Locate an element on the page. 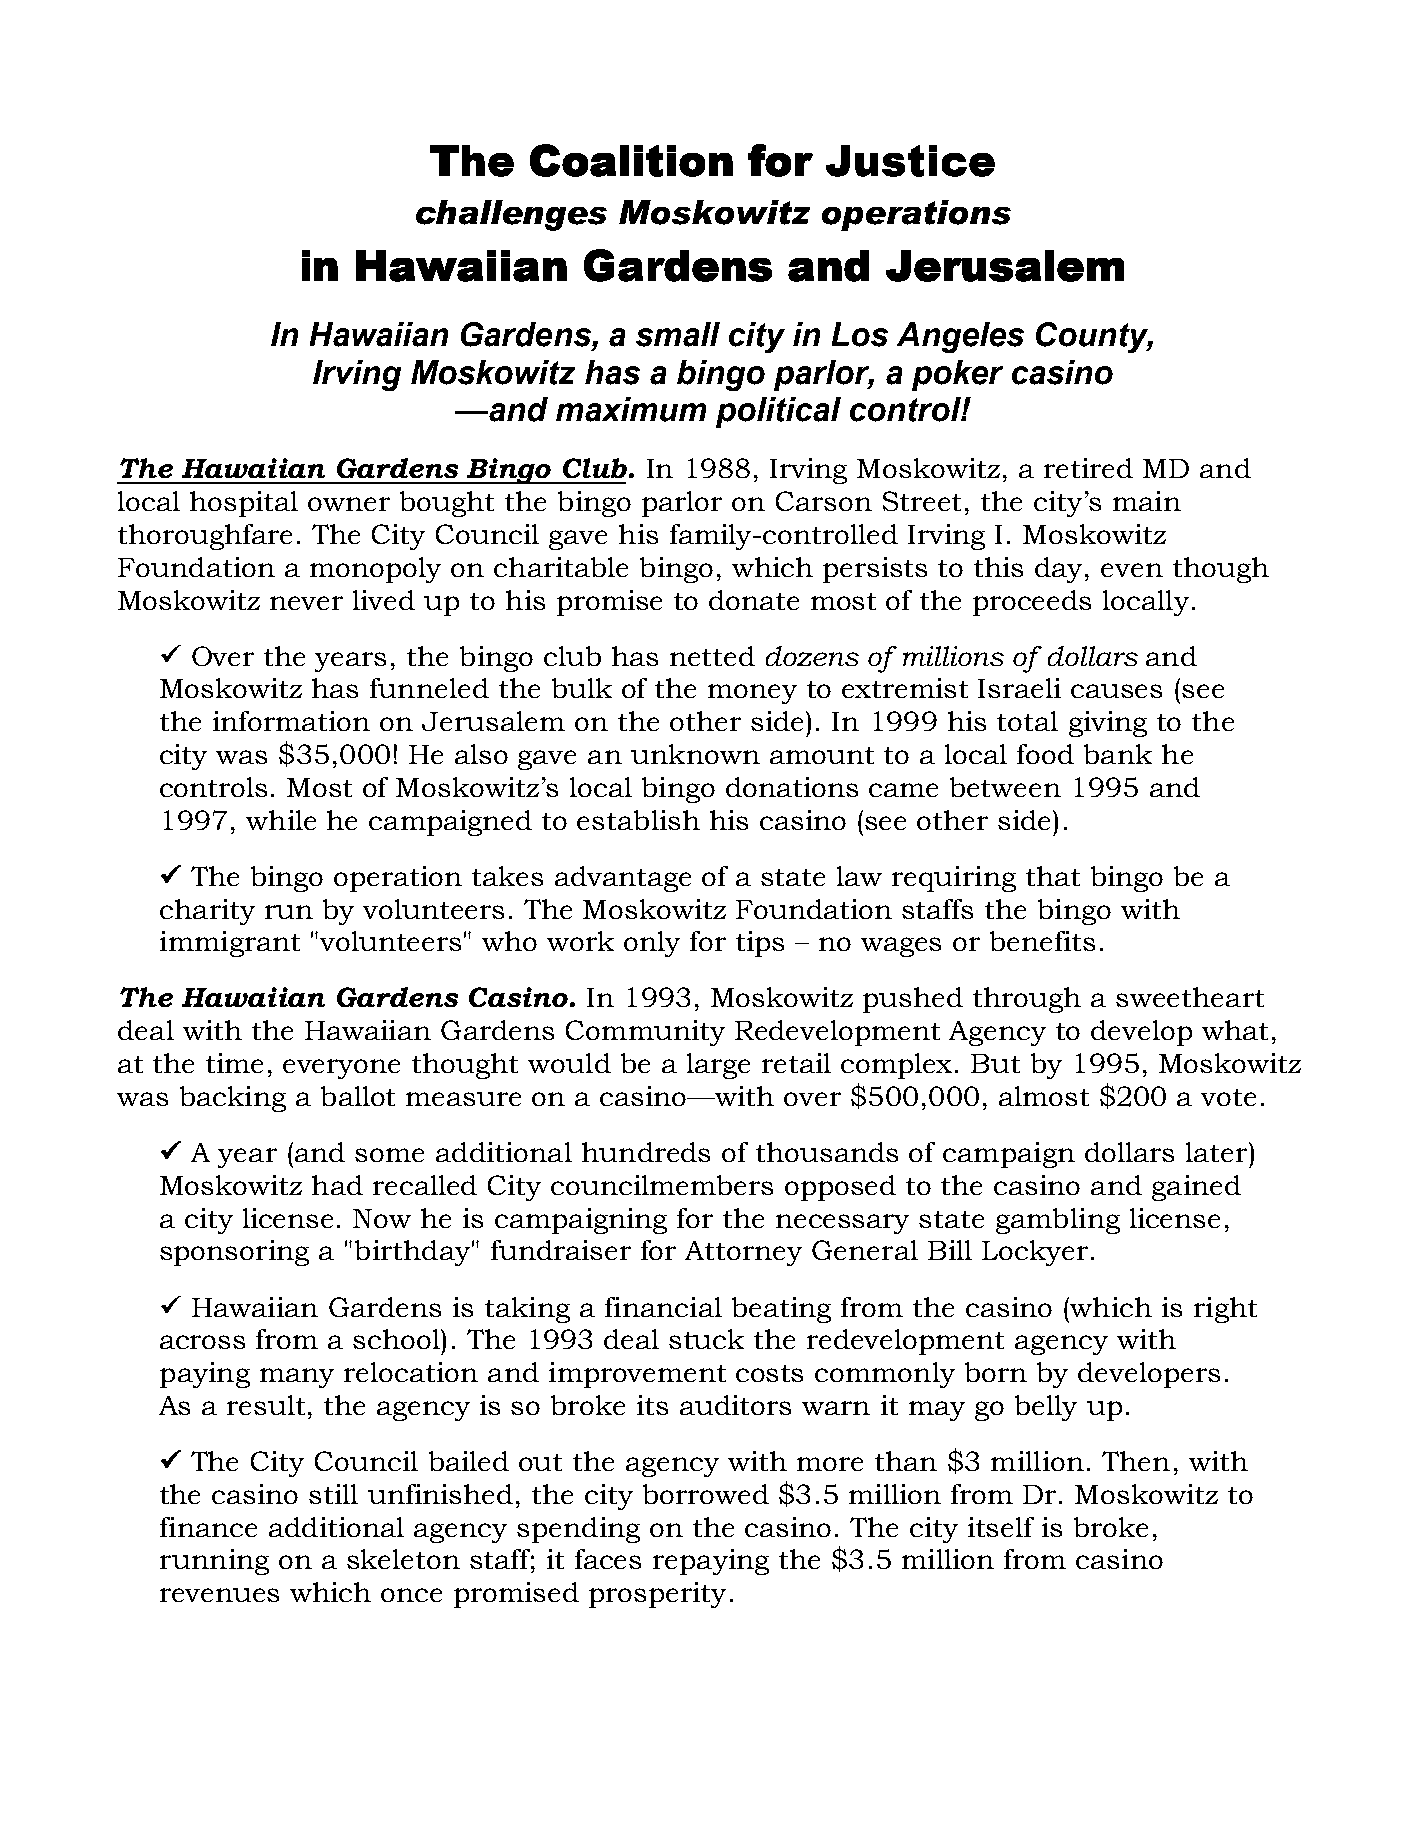  skeleton is located at coordinates (403, 1559).
